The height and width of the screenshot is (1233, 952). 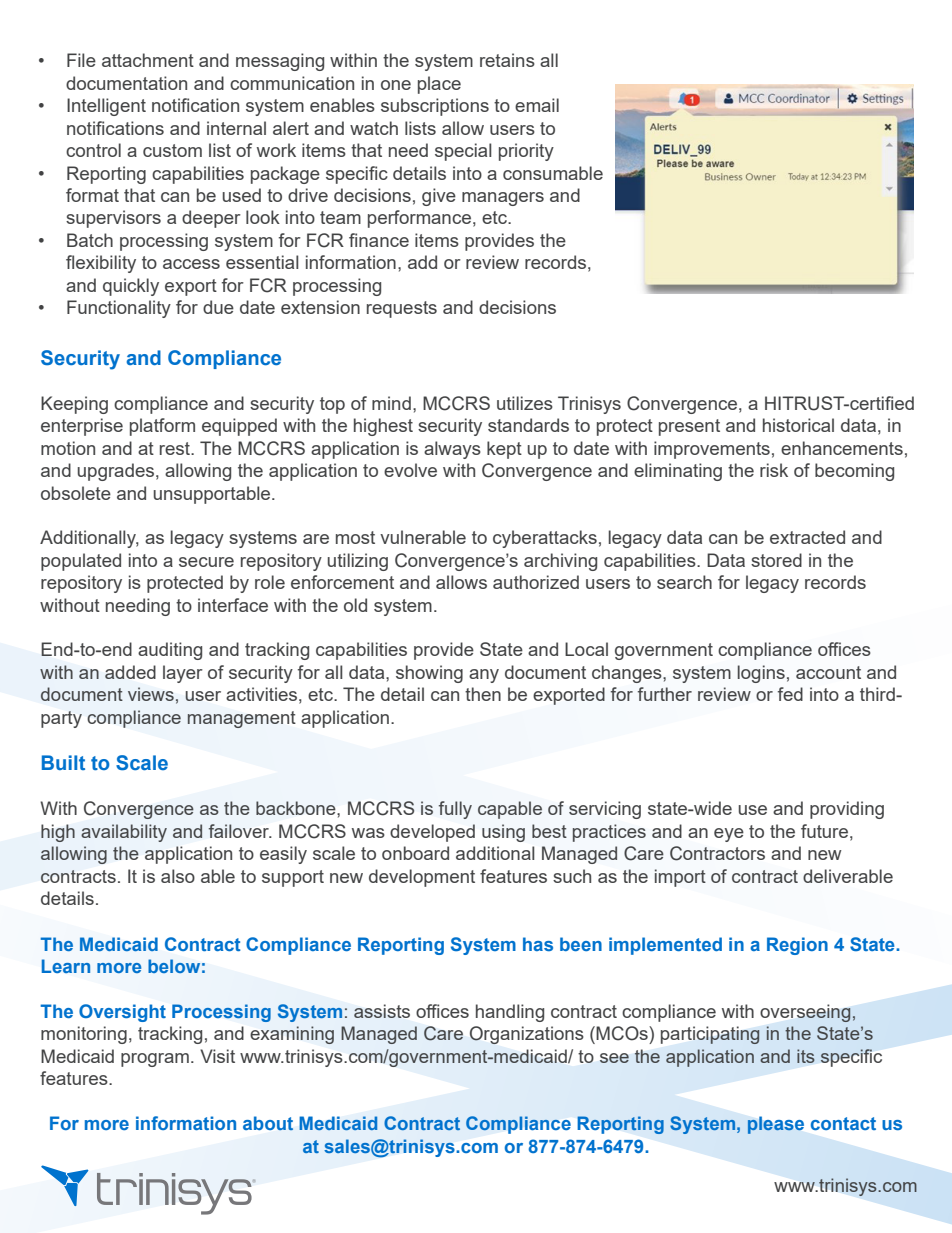 What do you see at coordinates (124, 833) in the screenshot?
I see `availability` at bounding box center [124, 833].
